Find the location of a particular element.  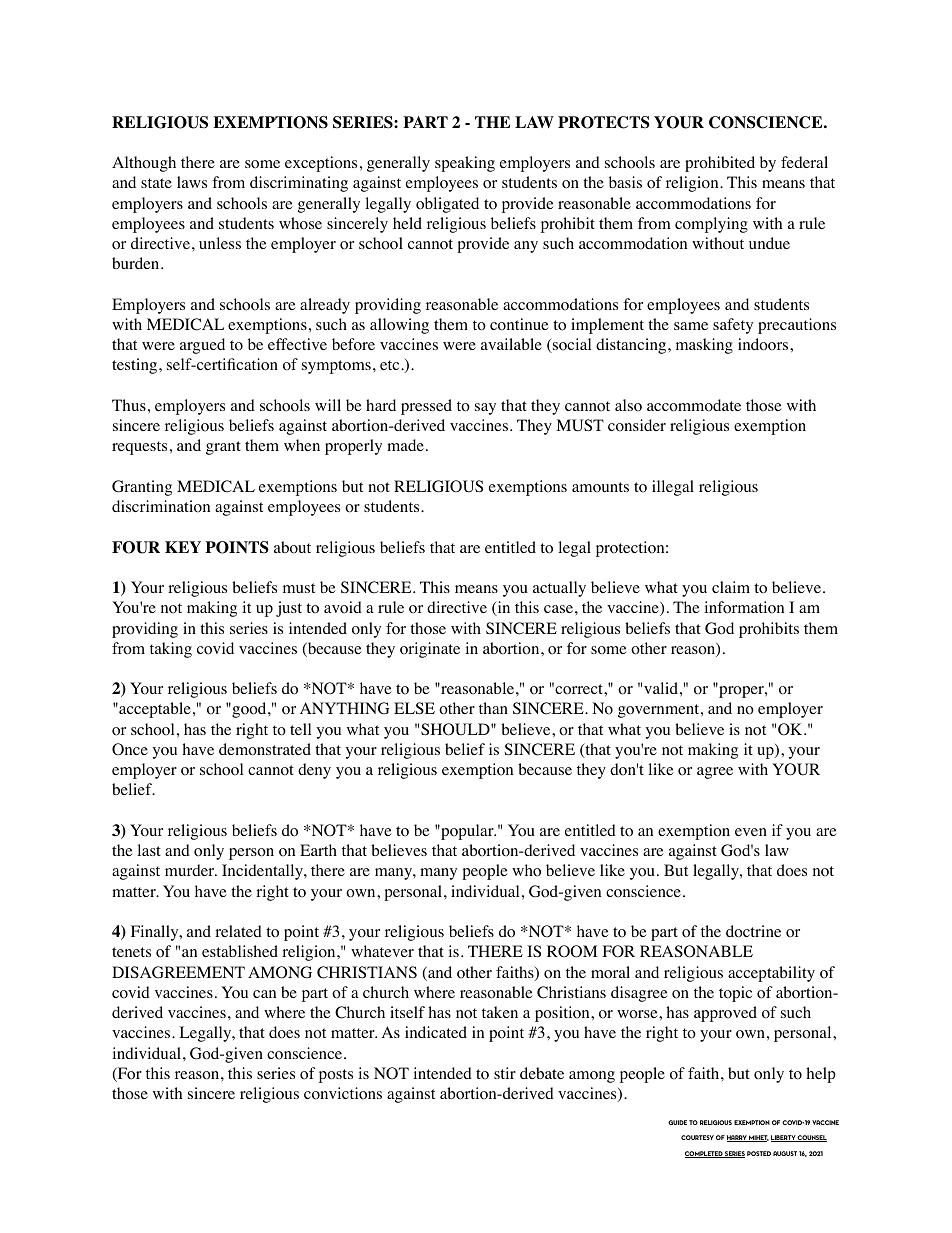

accommodate is located at coordinates (694, 405).
